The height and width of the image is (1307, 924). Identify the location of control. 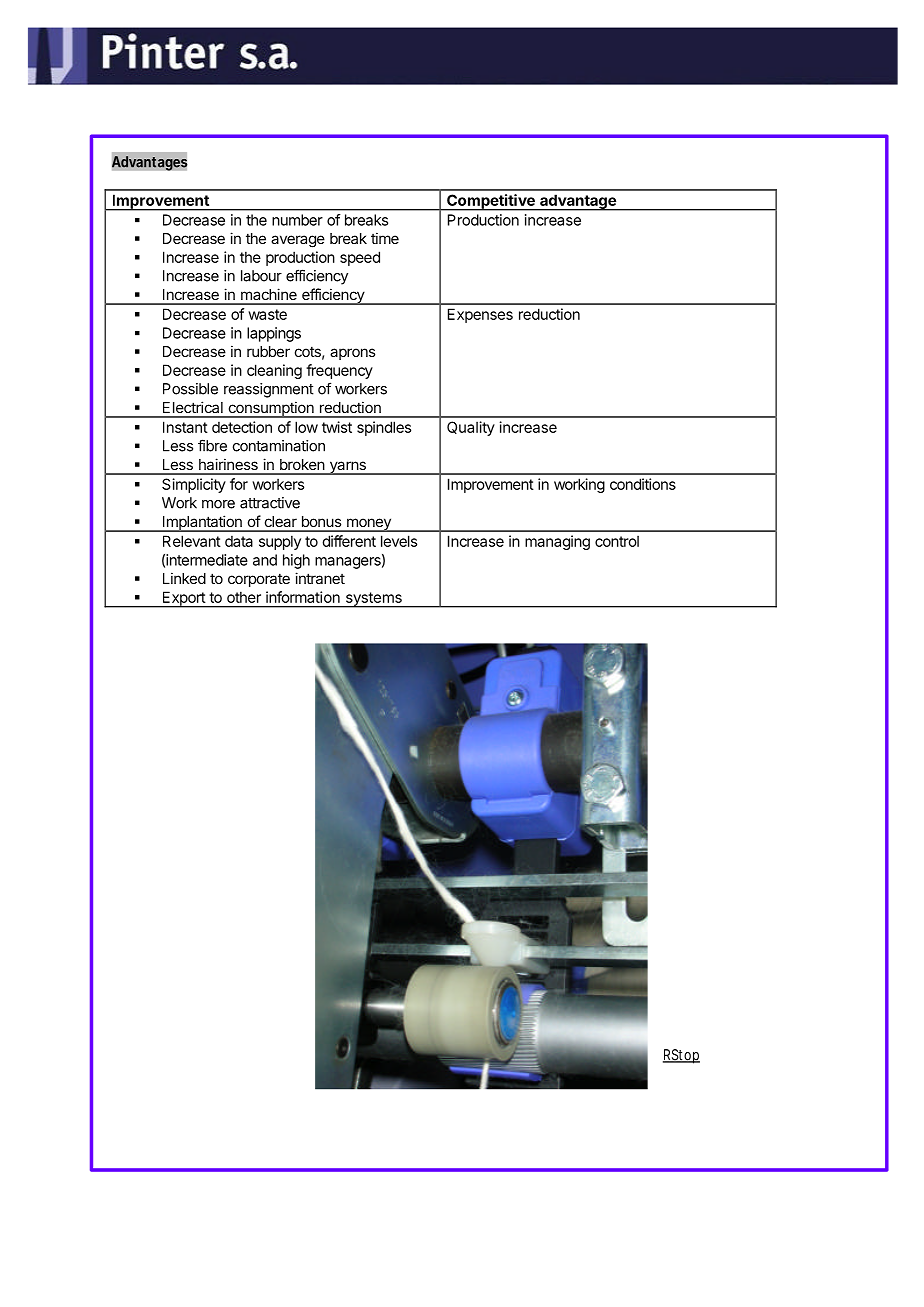
(617, 541).
